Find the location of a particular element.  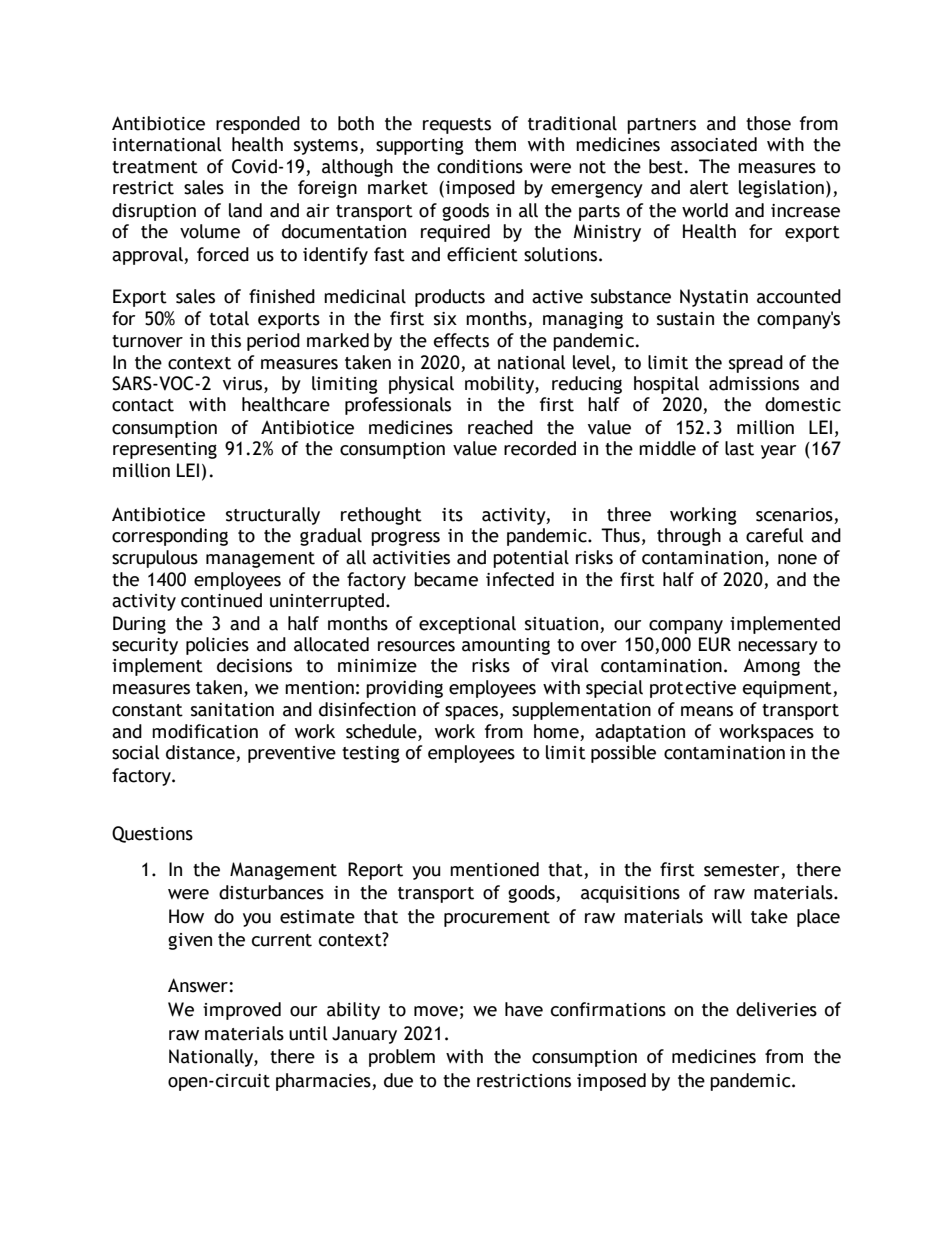

responded is located at coordinates (258, 125).
